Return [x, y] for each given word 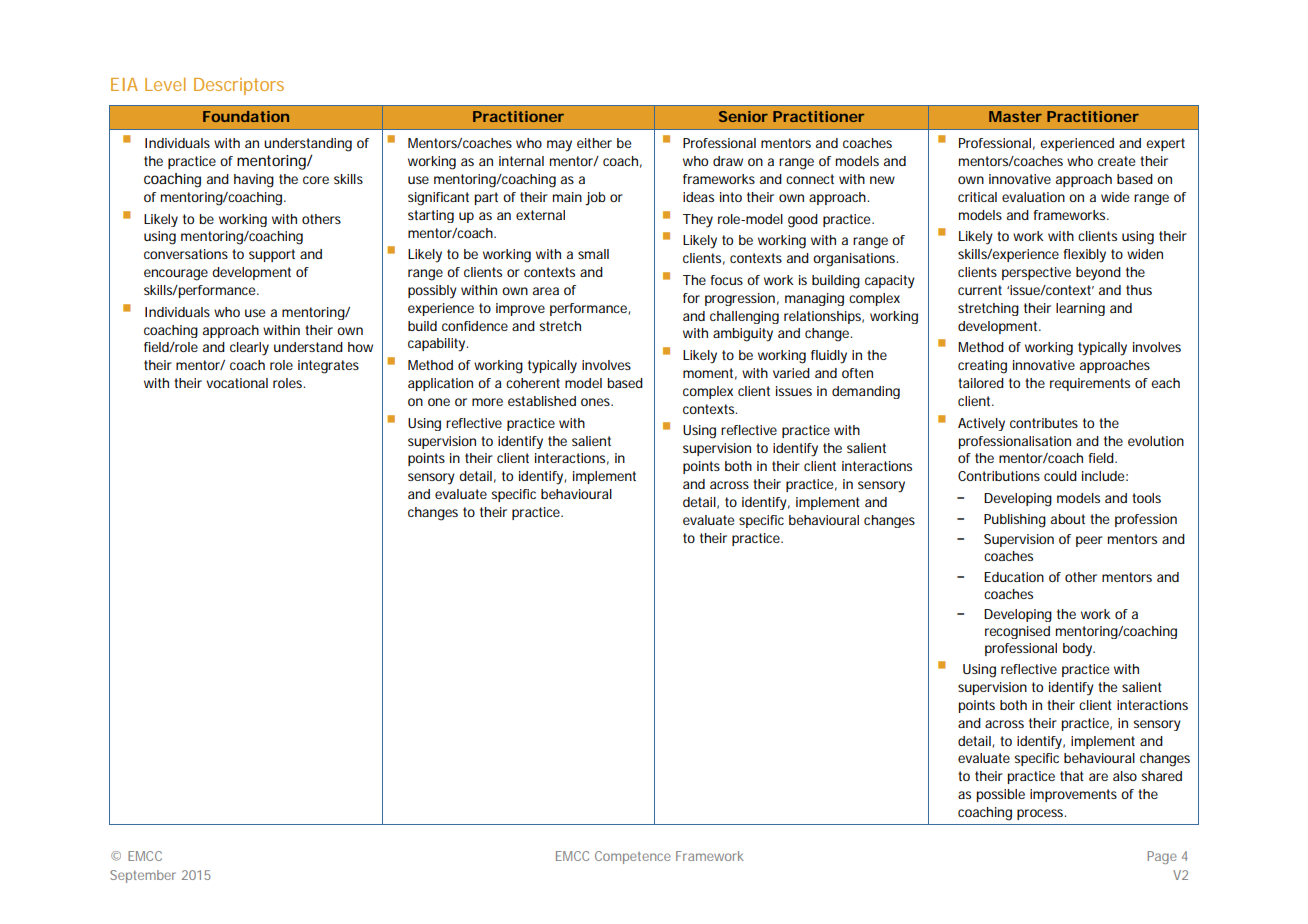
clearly [249, 349]
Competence [633, 857]
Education [1014, 577]
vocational [237, 383]
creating [982, 367]
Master [1015, 116]
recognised [1017, 632]
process [1041, 814]
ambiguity [743, 335]
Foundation [246, 116]
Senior [743, 116]
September [143, 876]
